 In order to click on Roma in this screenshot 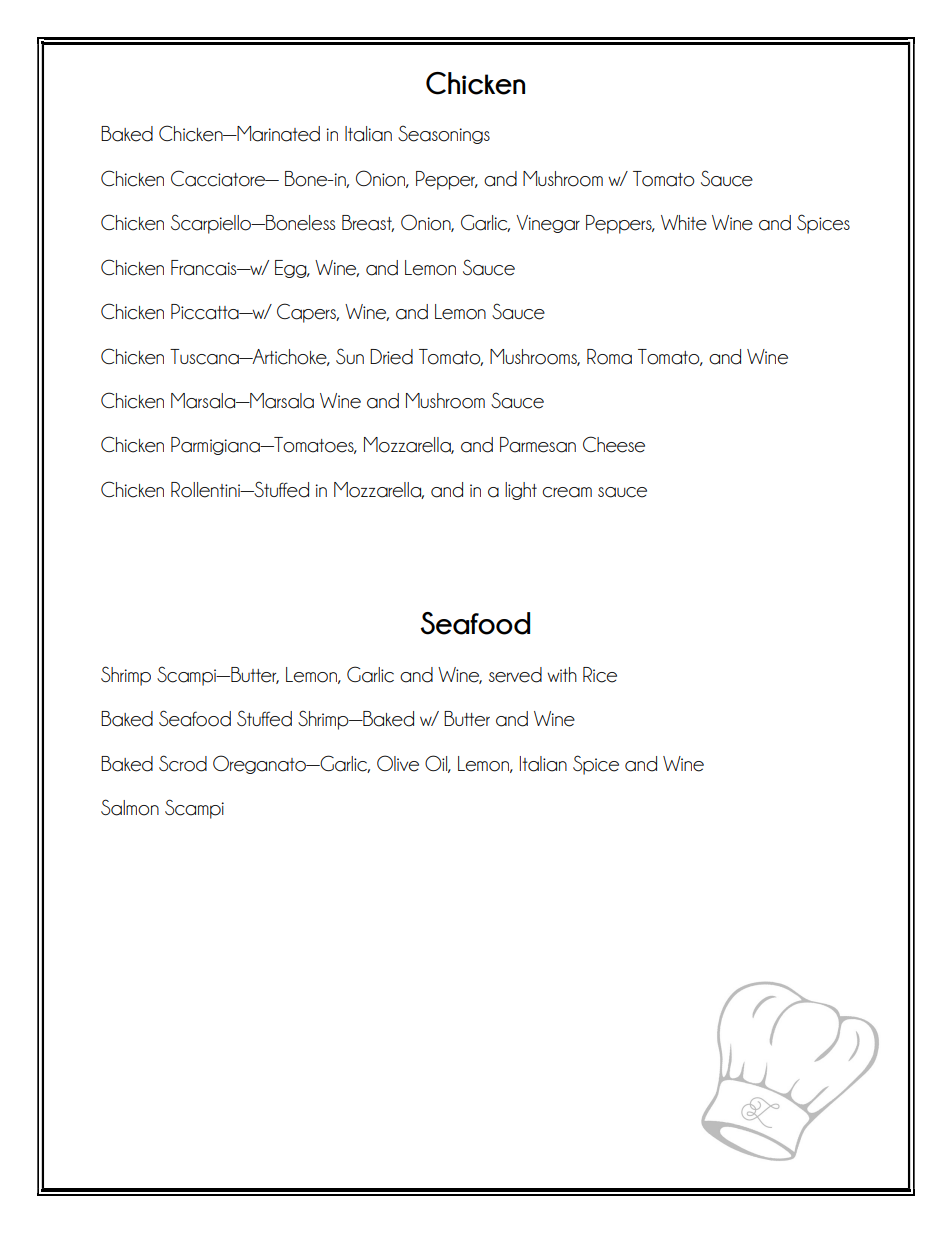, I will do `click(609, 357)`.
